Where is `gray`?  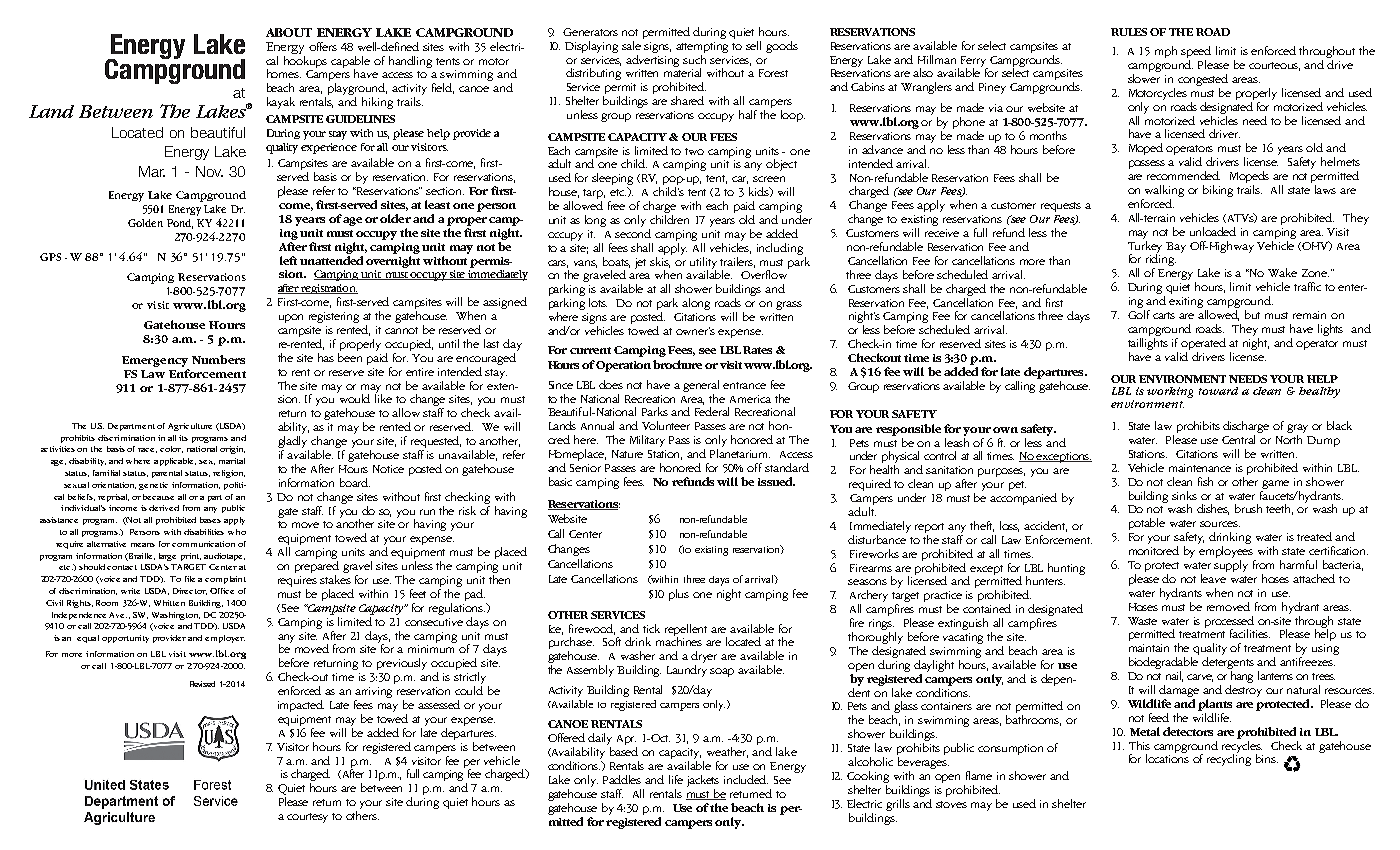 gray is located at coordinates (1297, 428).
